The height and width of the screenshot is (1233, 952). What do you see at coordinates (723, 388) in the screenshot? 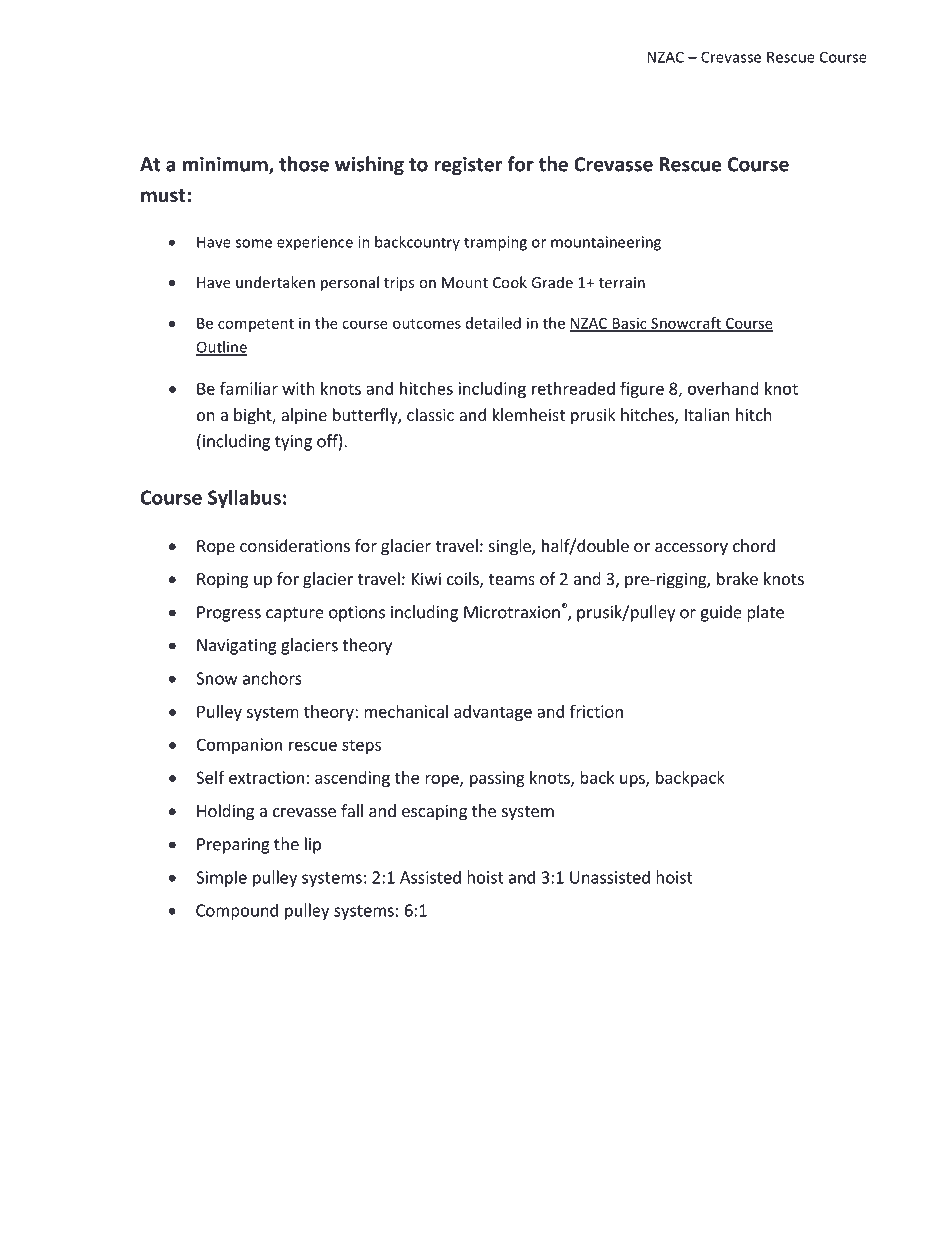
I see `overhand` at bounding box center [723, 388].
